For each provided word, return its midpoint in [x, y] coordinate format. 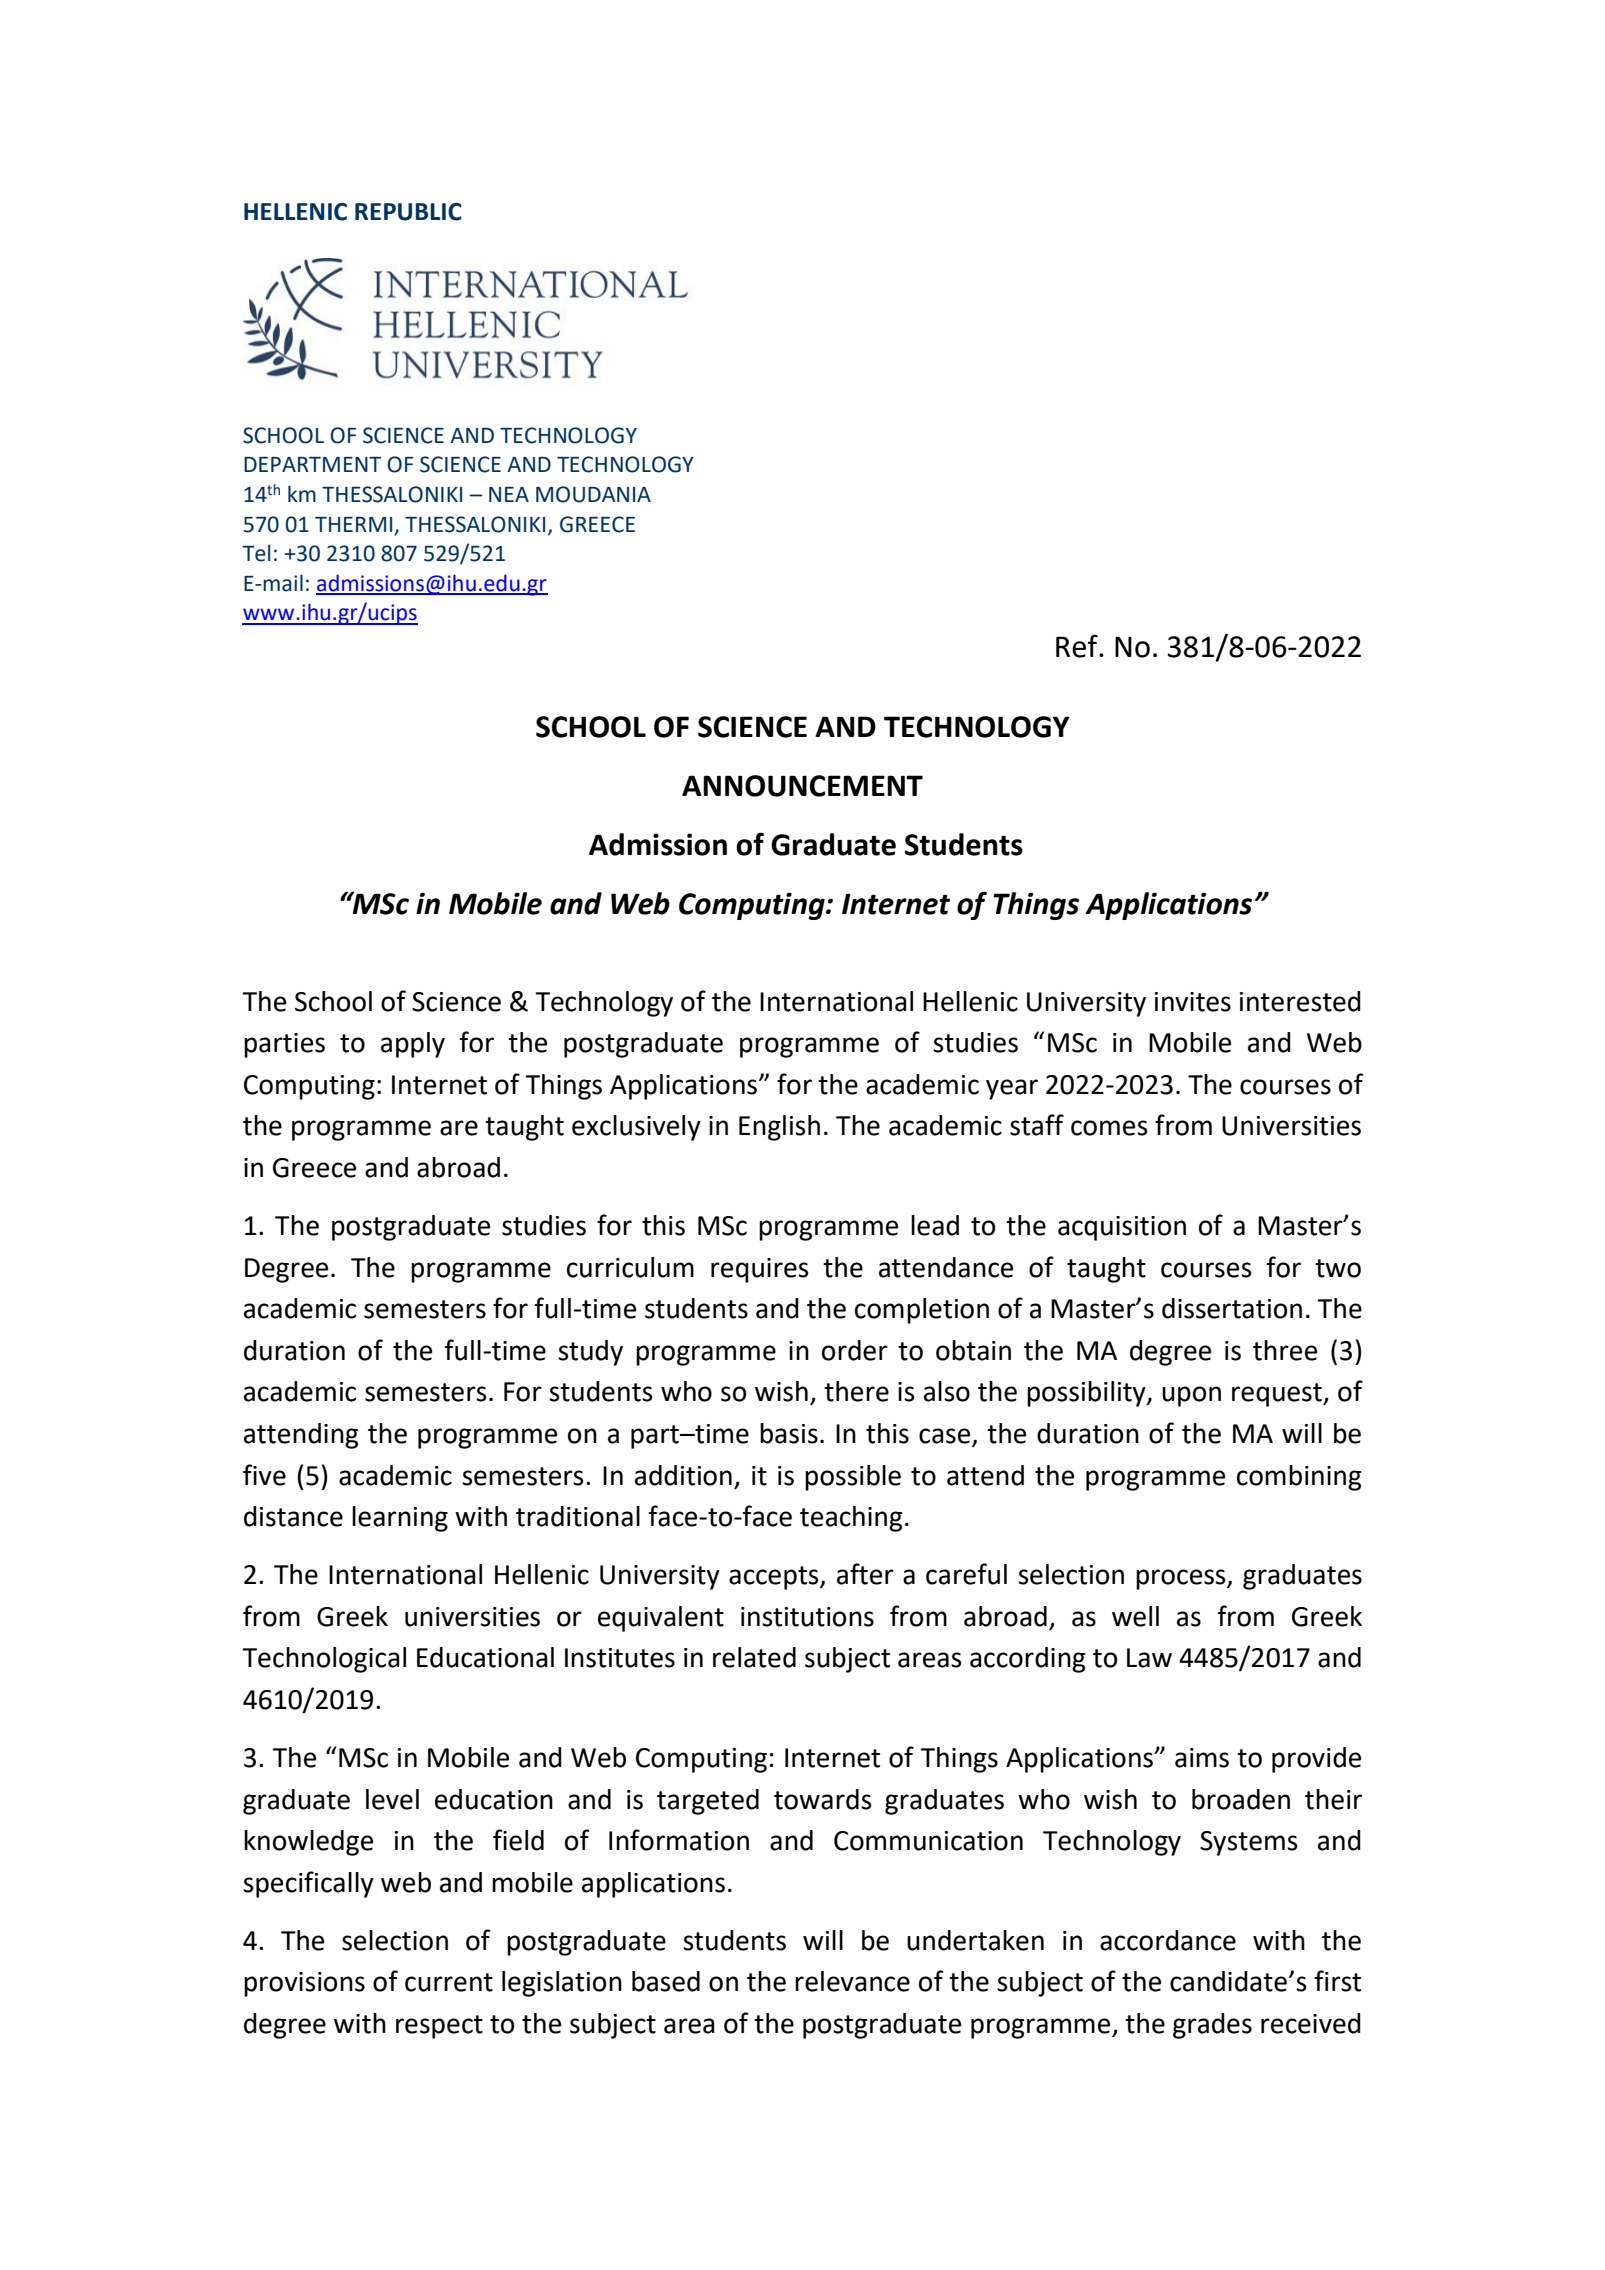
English [779, 1128]
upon [1191, 1396]
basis [789, 1433]
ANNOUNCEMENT [802, 786]
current [449, 1982]
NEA [509, 494]
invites [1193, 1002]
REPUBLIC [408, 212]
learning [400, 1519]
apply [413, 1045]
